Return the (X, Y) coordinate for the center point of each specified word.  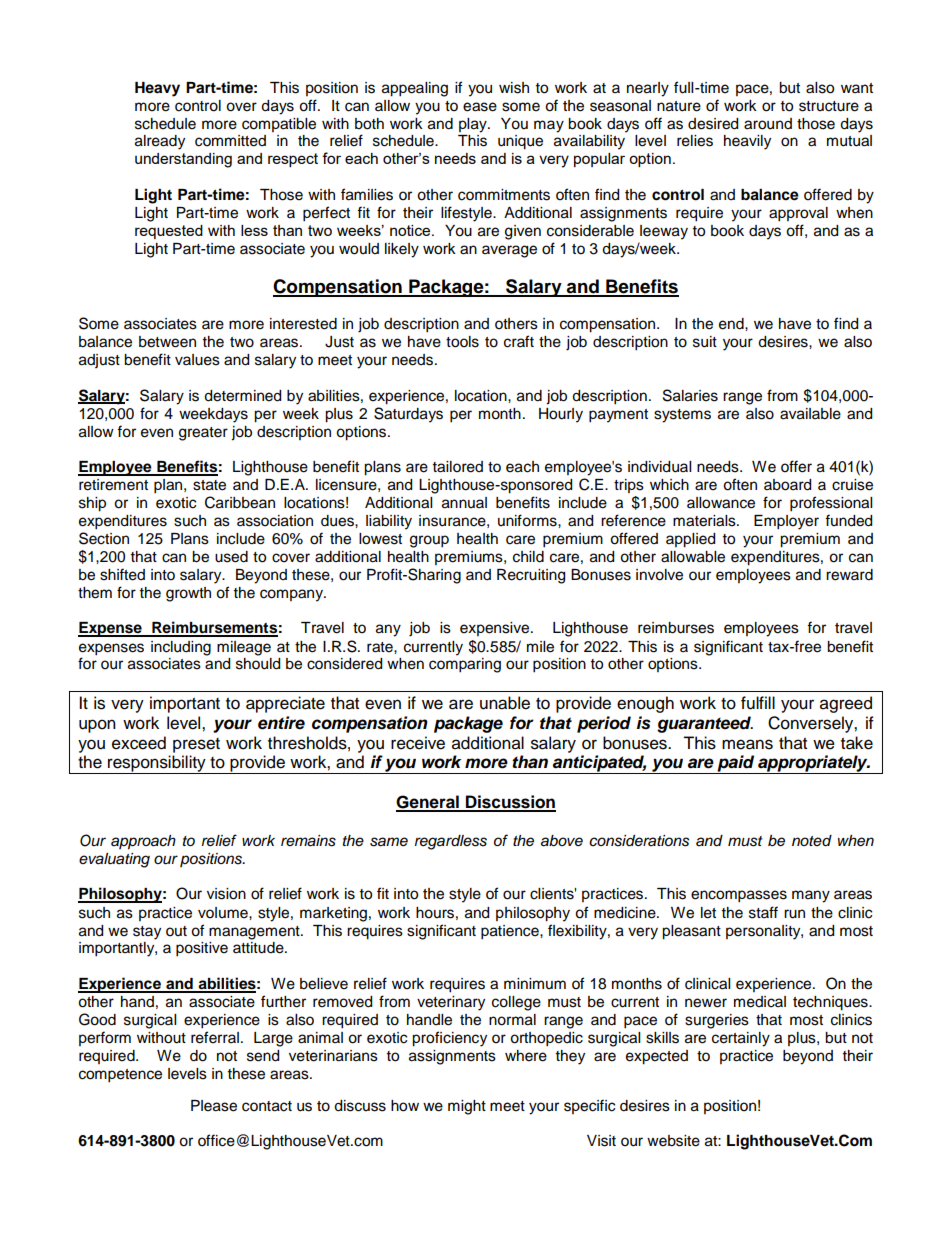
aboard (787, 485)
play (474, 125)
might (467, 1107)
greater (203, 434)
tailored (458, 467)
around (768, 124)
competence (120, 1076)
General (428, 803)
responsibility (157, 764)
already (160, 142)
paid (736, 764)
